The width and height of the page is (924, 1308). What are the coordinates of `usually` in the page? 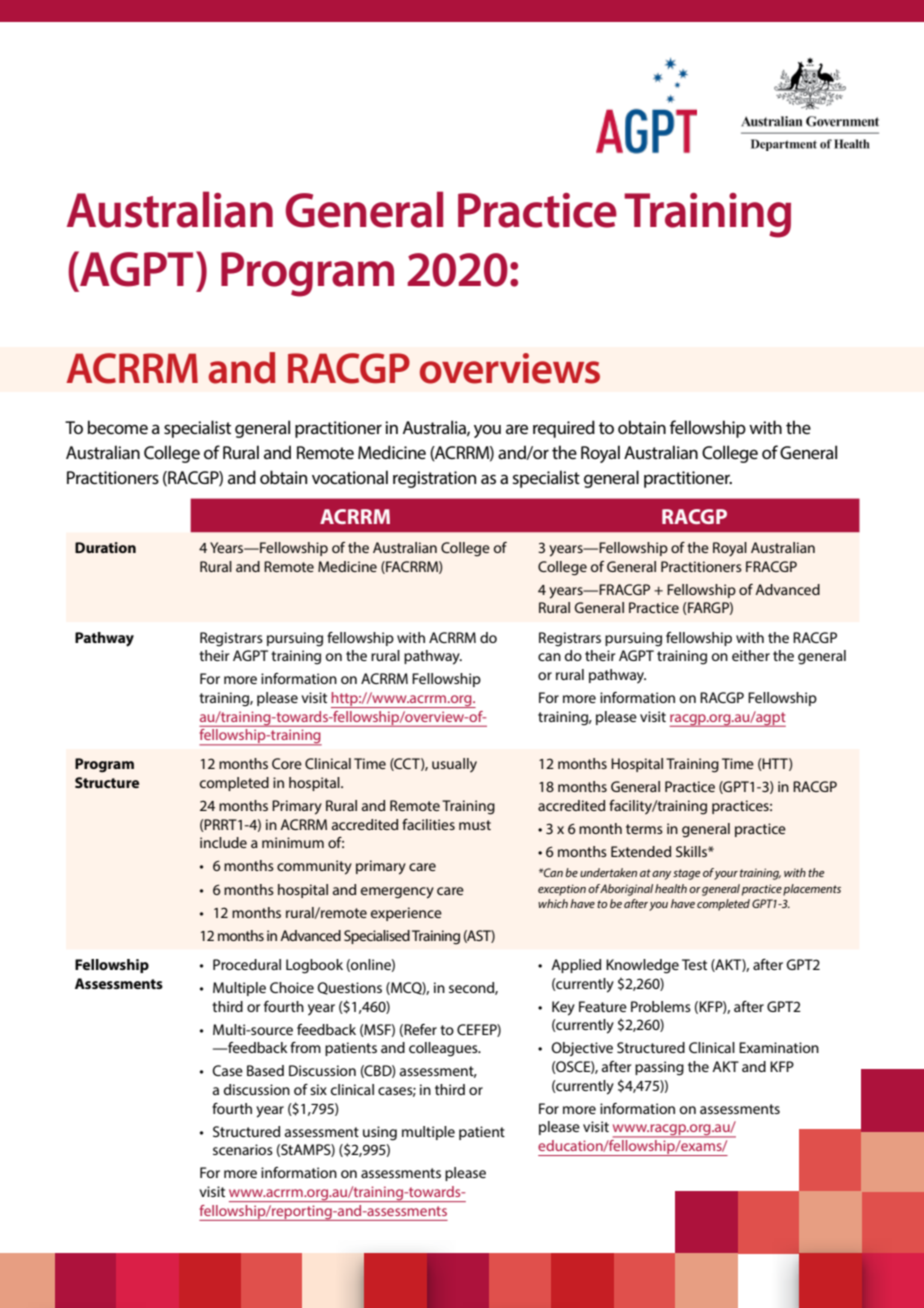 It's located at (454, 765).
